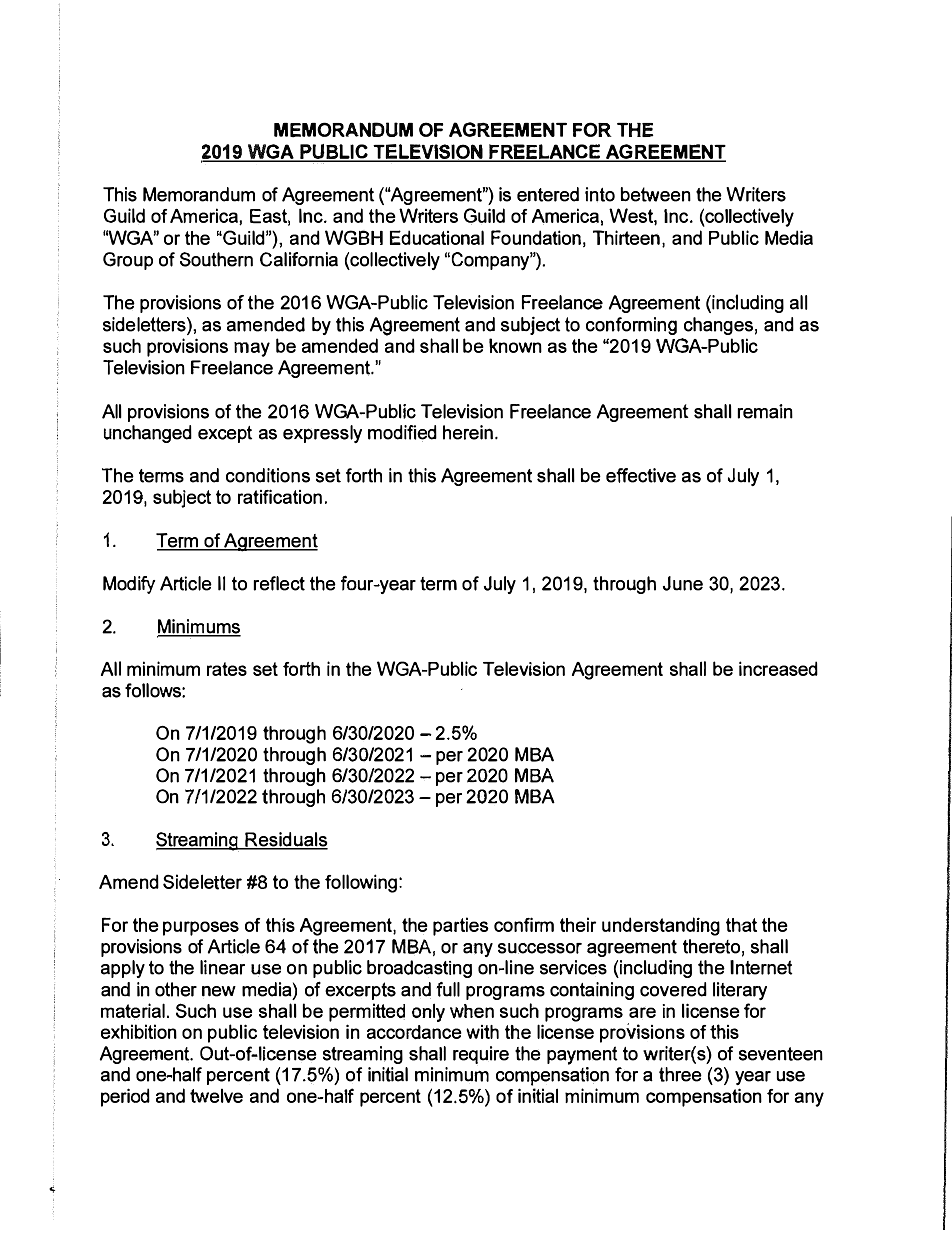 The image size is (952, 1233). What do you see at coordinates (216, 259) in the document?
I see `Southern` at bounding box center [216, 259].
